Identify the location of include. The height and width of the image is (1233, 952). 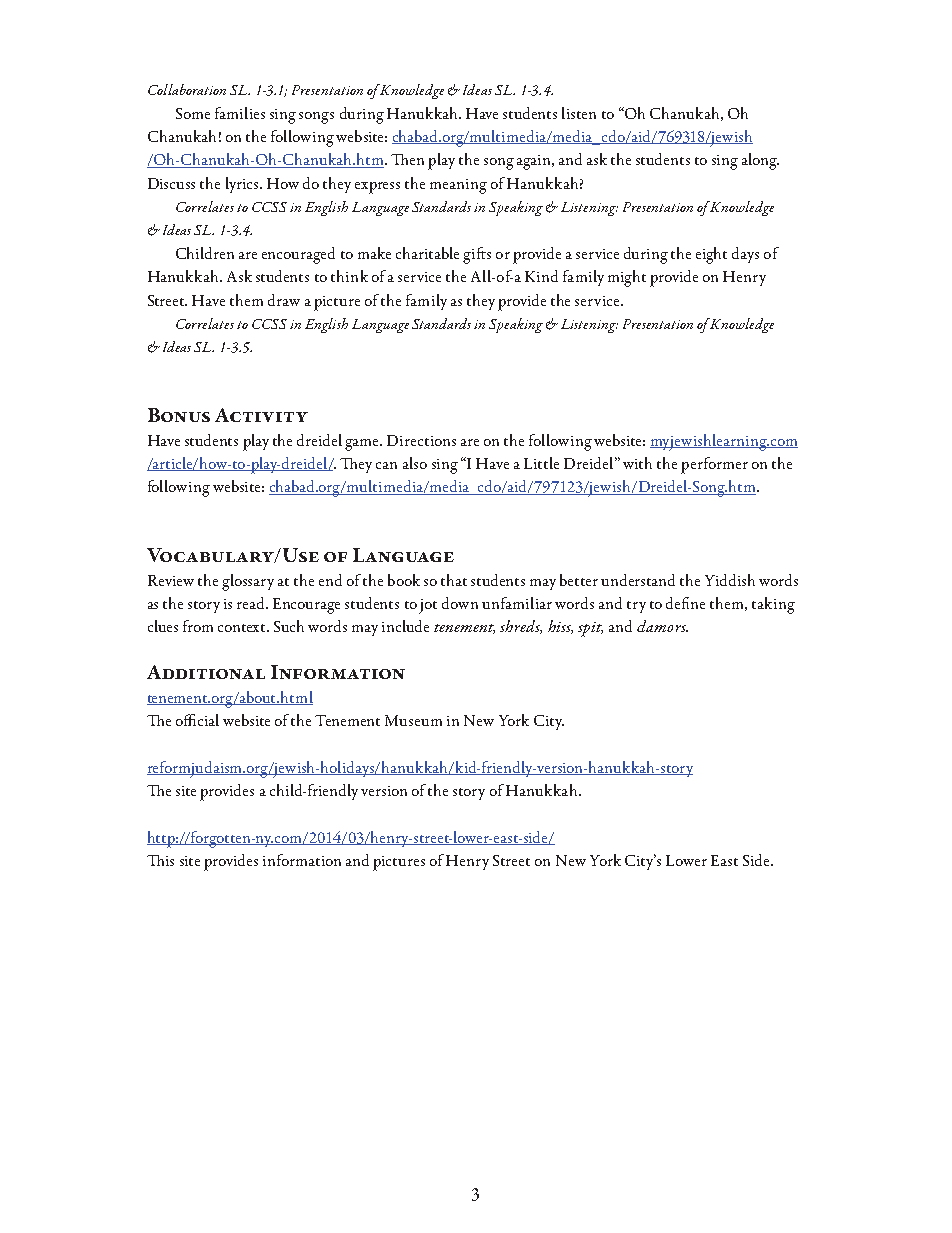
(405, 626).
